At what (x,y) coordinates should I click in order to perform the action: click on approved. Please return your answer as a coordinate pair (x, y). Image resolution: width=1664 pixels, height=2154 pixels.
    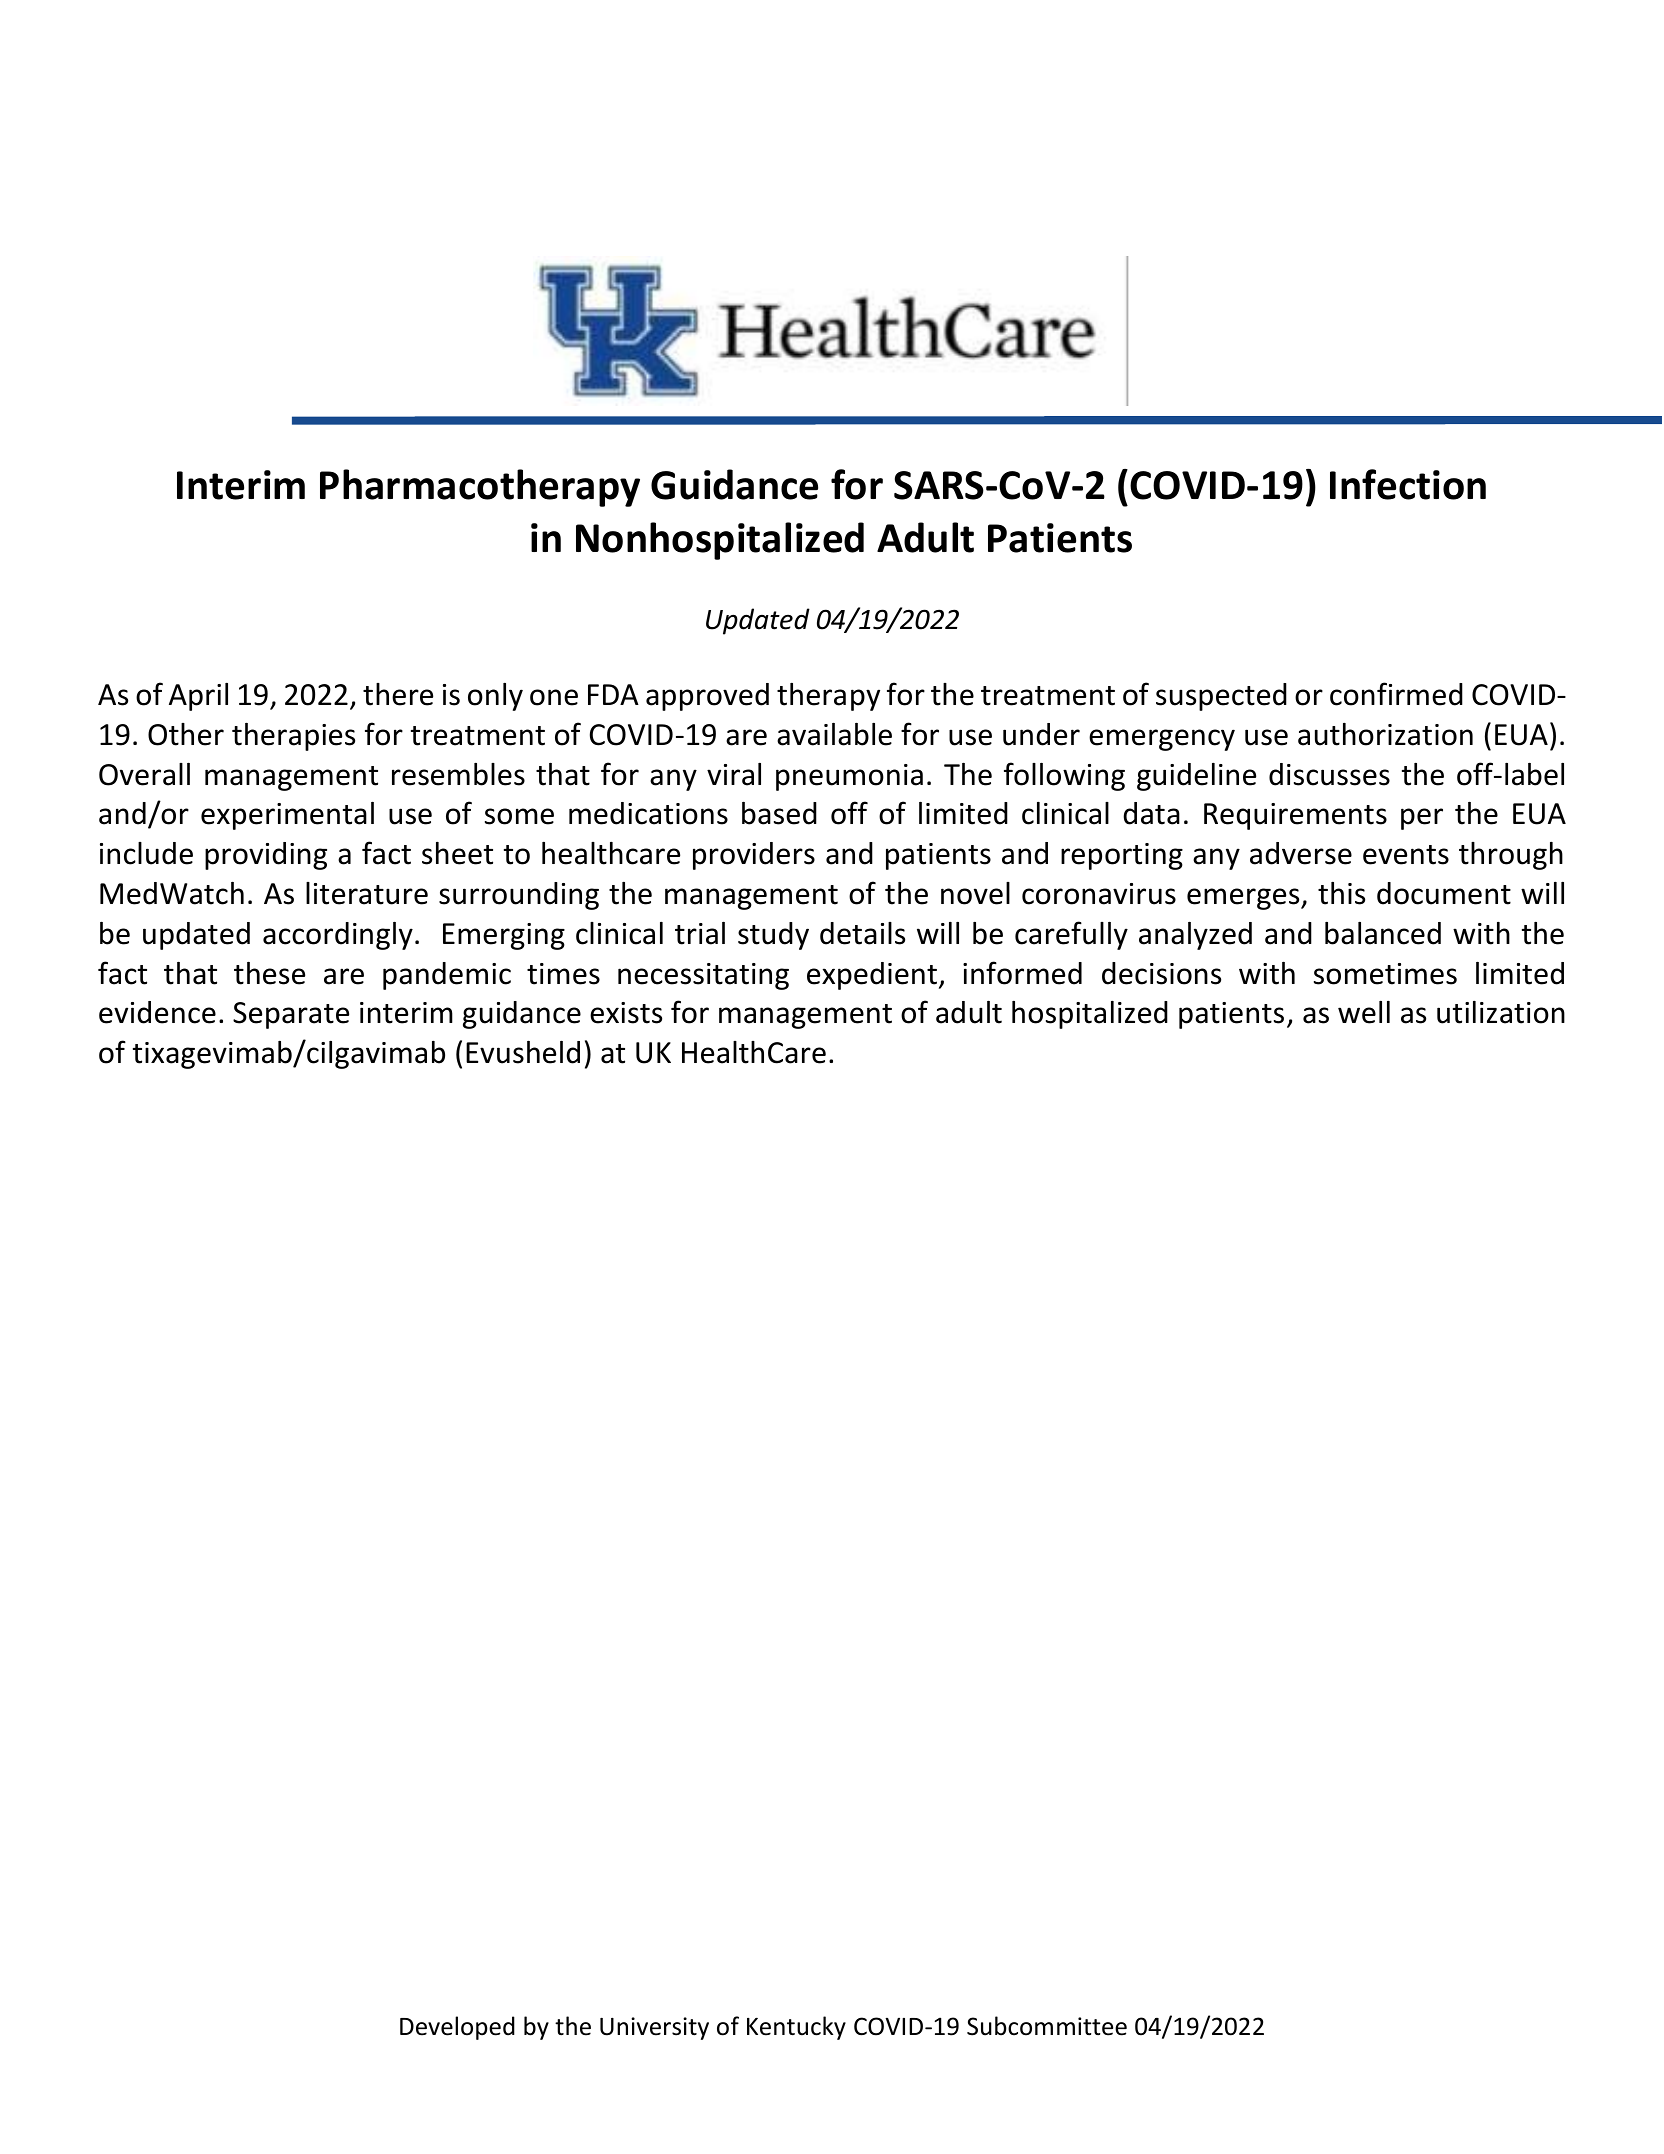
    Looking at the image, I should click on (707, 697).
